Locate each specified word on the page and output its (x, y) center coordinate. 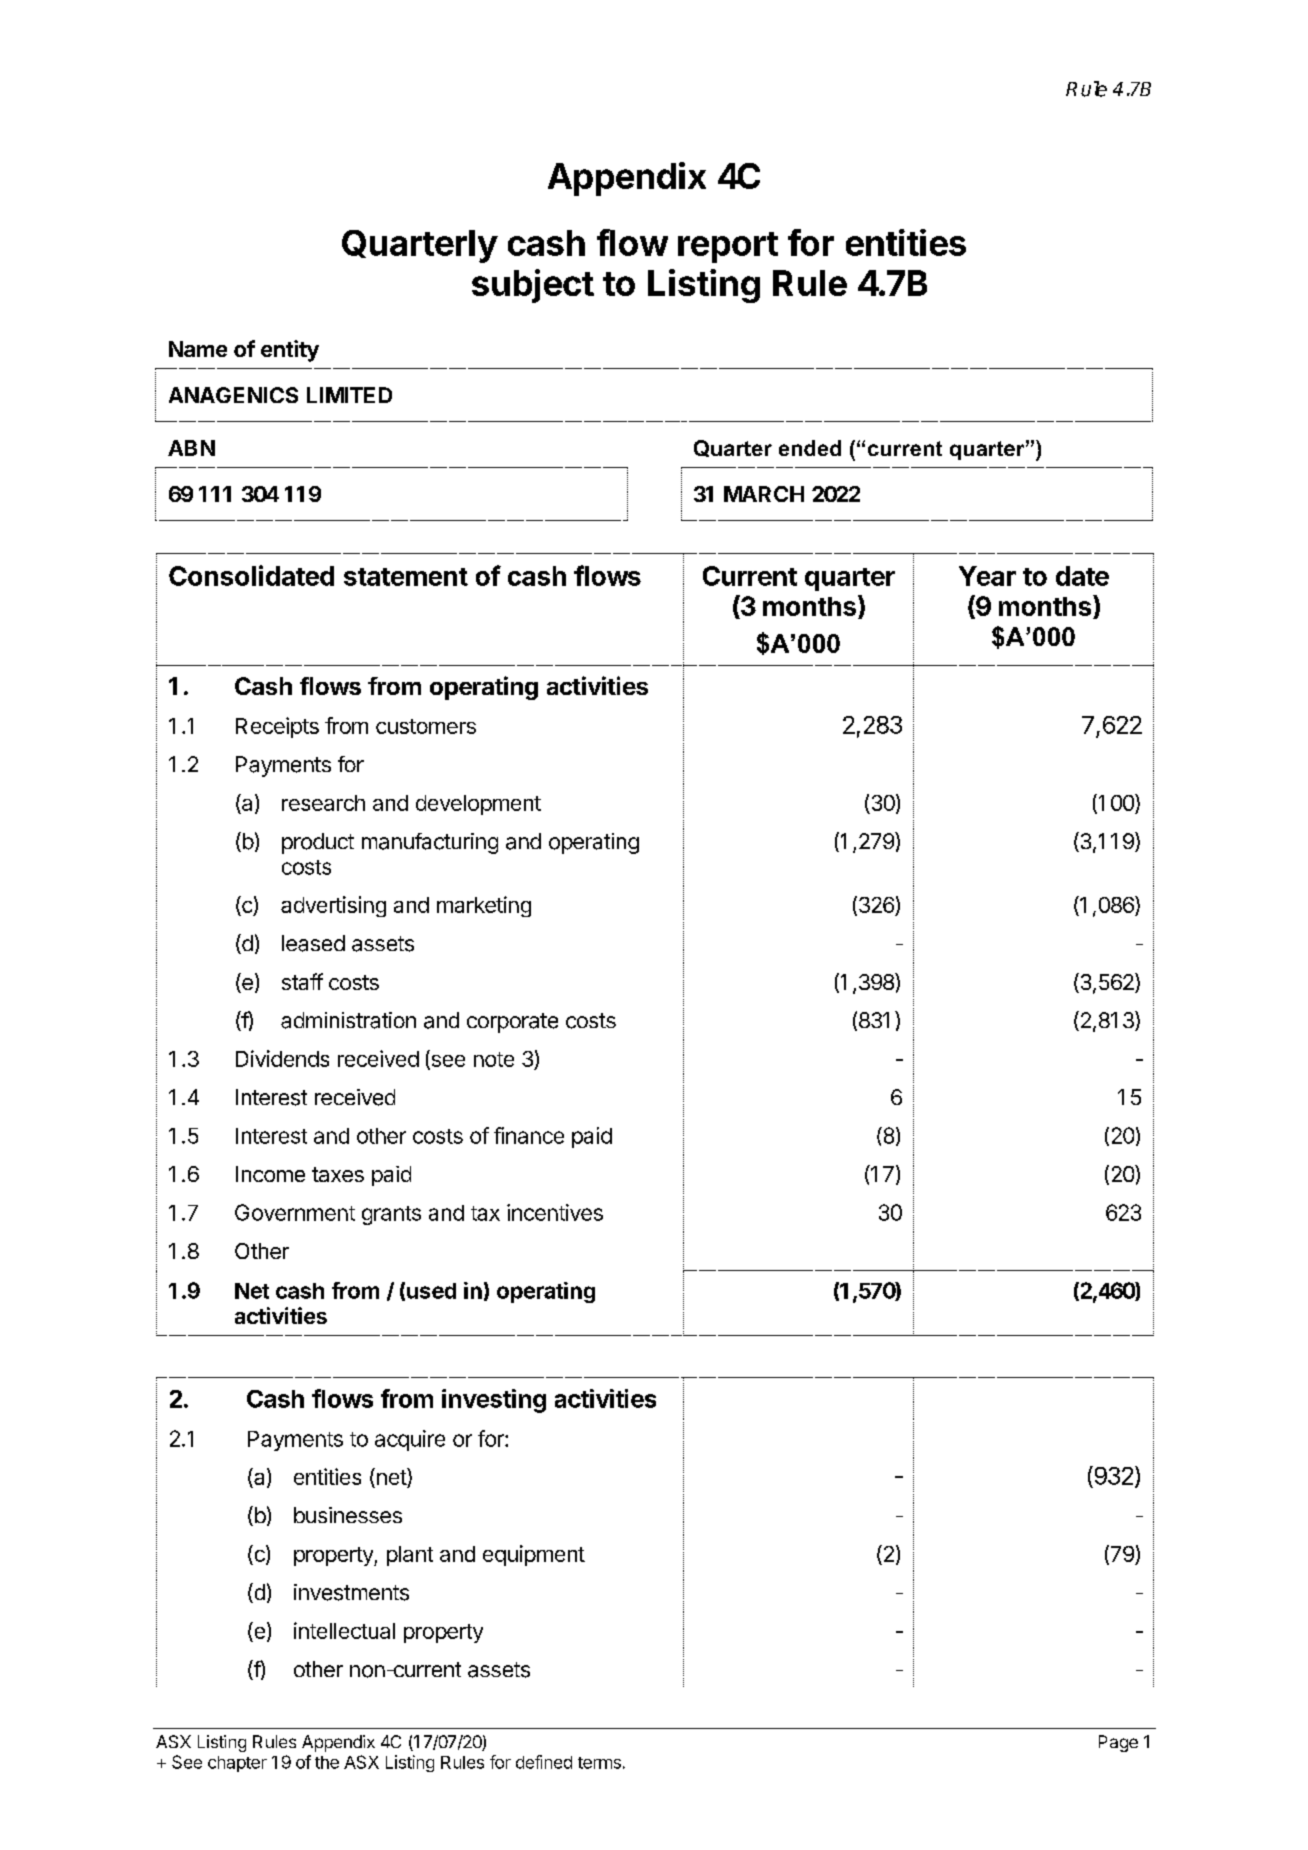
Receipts (277, 727)
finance (529, 1135)
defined (544, 1762)
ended (810, 448)
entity (290, 351)
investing (494, 1401)
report (728, 247)
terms (599, 1763)
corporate (512, 1023)
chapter (237, 1764)
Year (987, 576)
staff (302, 981)
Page (1118, 1743)
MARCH (764, 494)
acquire (410, 1440)
